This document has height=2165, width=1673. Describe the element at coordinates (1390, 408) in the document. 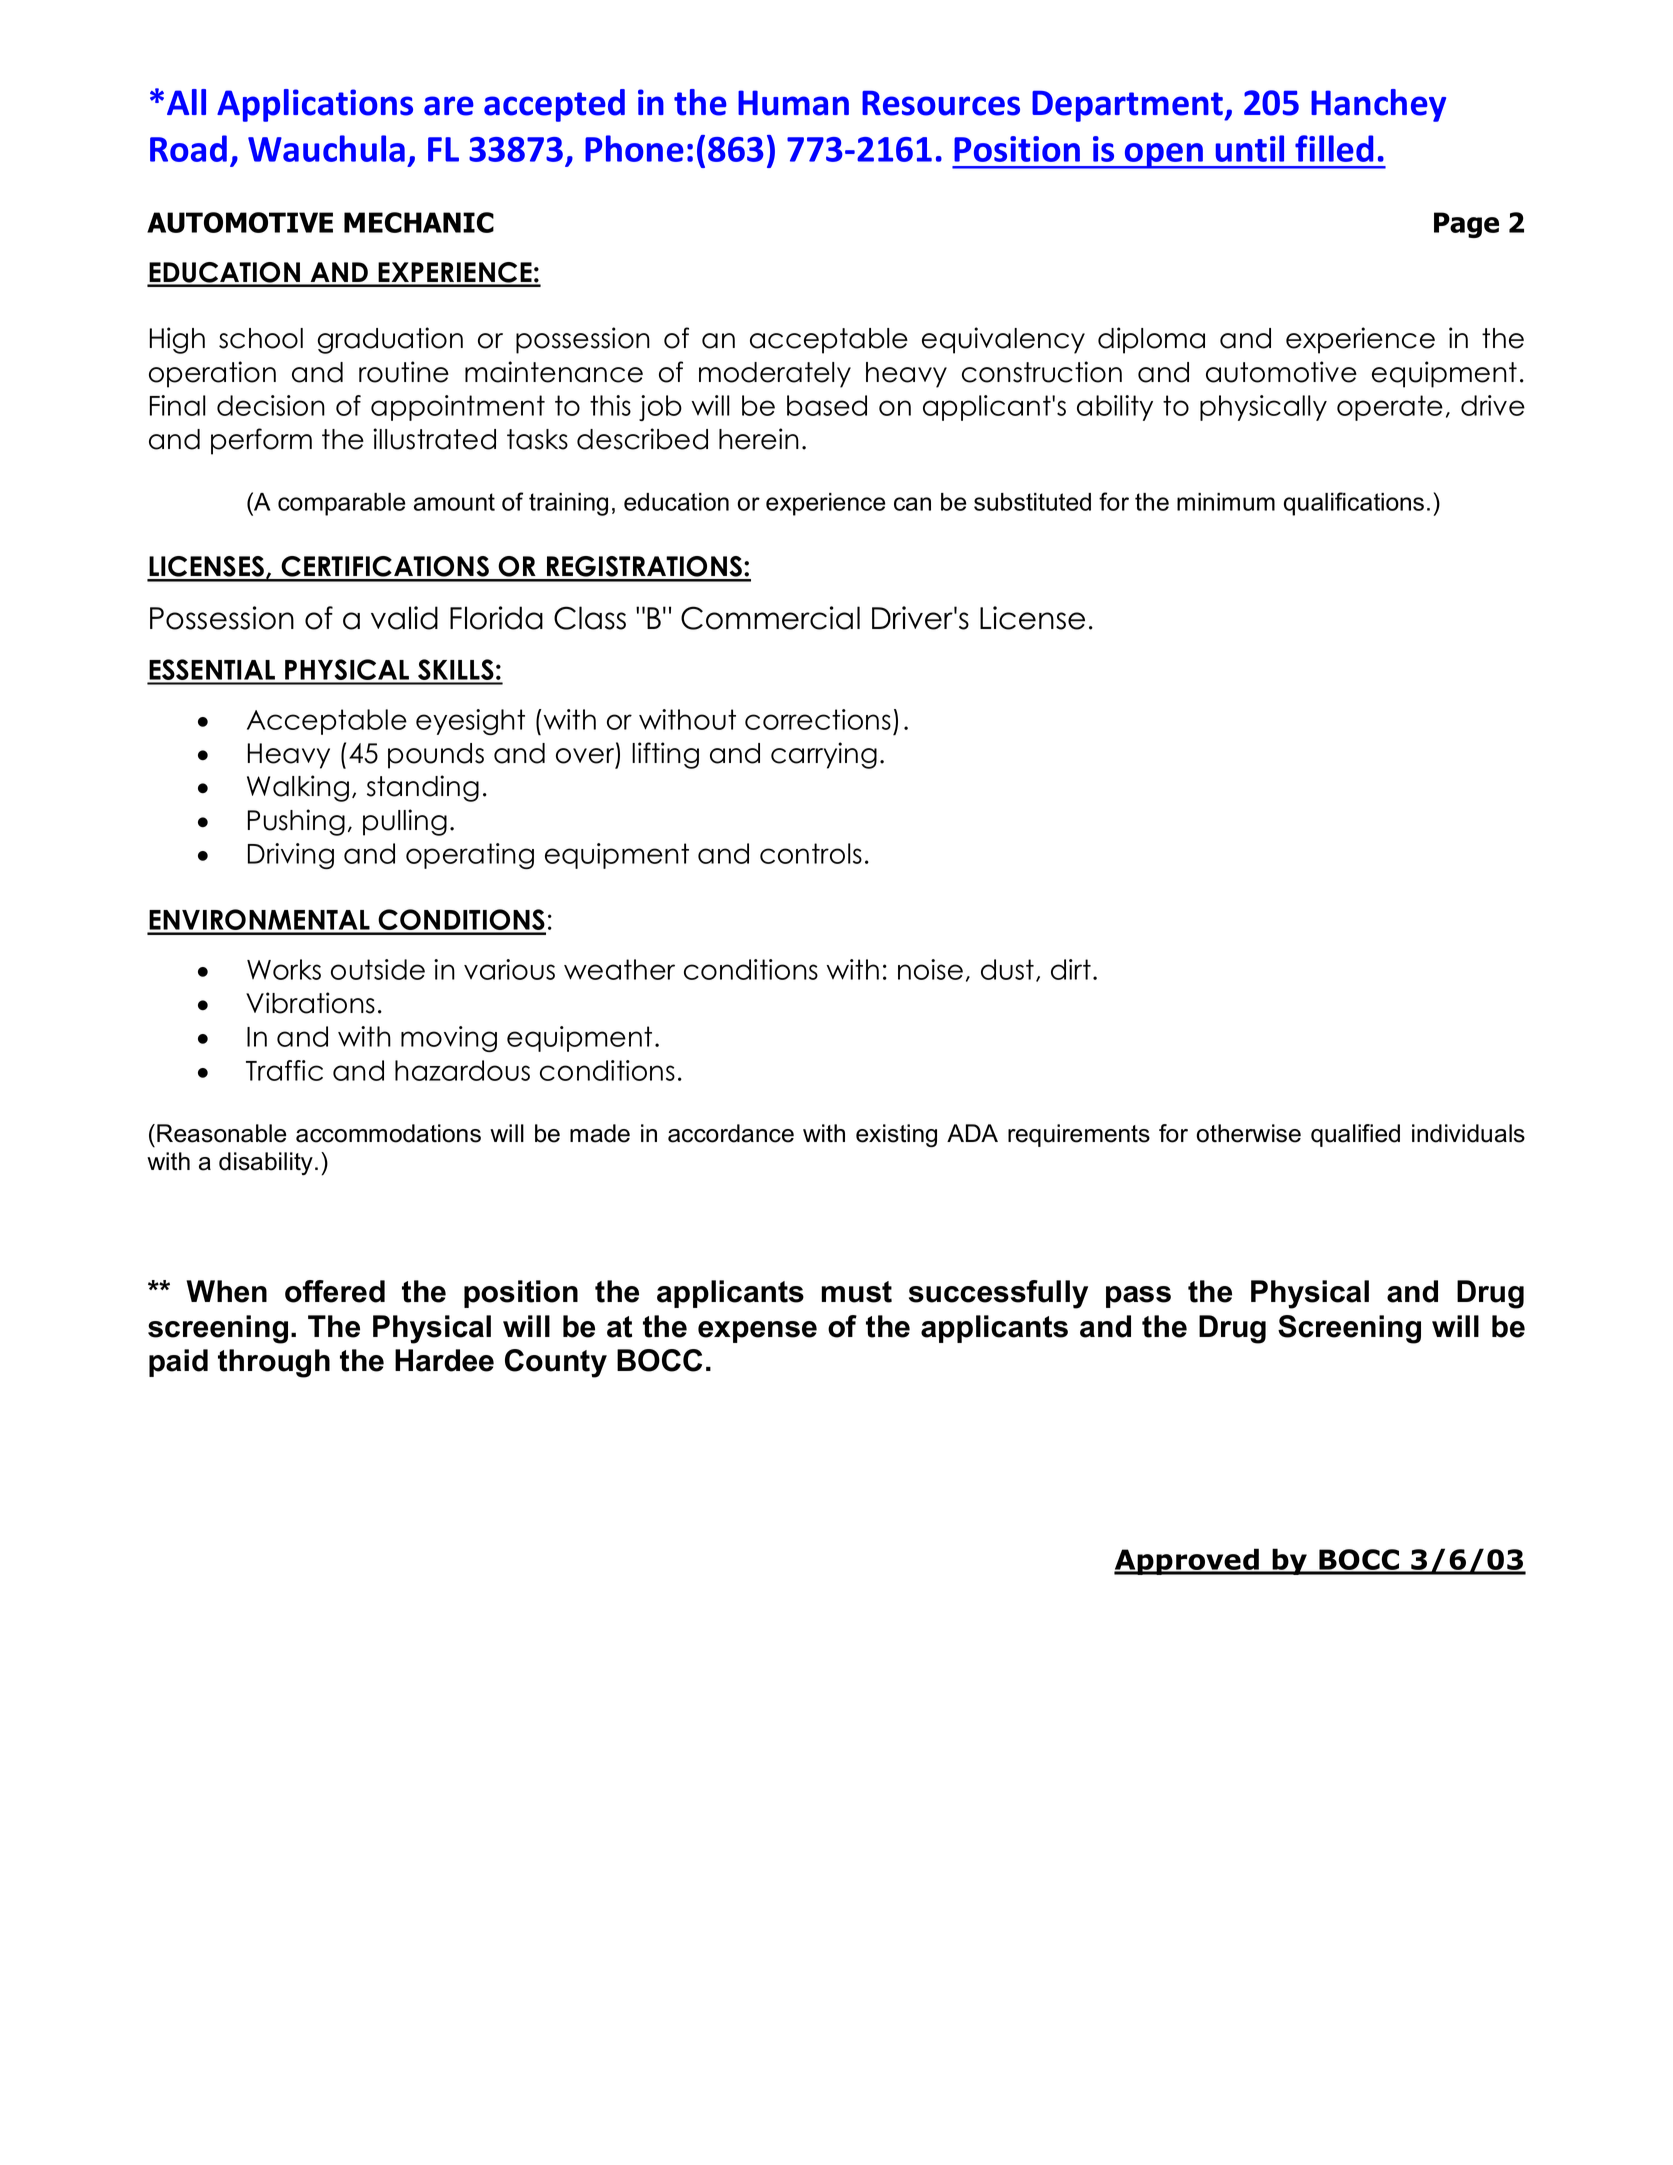

I see `operate` at that location.
